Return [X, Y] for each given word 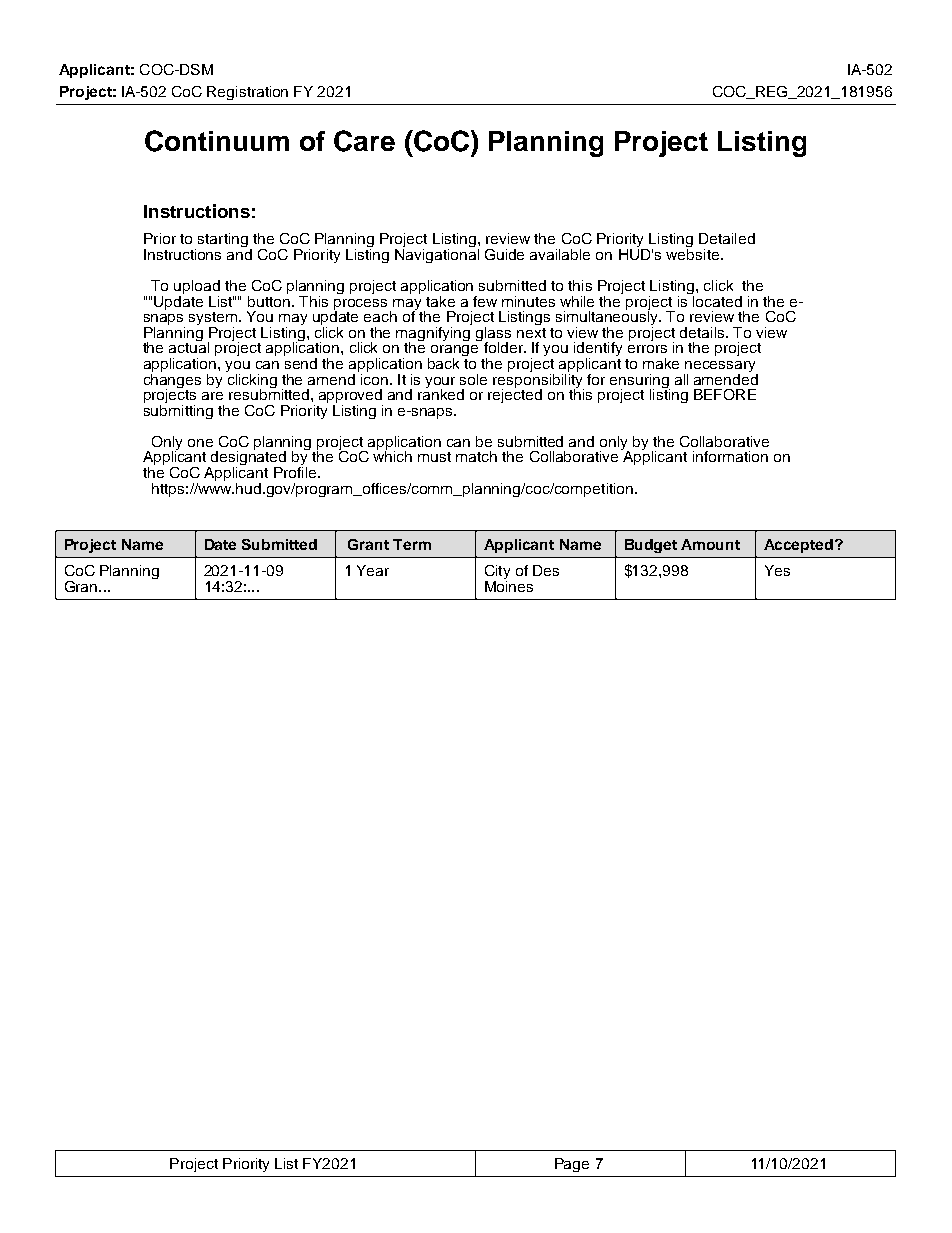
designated [247, 458]
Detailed [727, 238]
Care [364, 141]
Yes [777, 570]
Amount [710, 544]
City [497, 573]
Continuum [217, 141]
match [476, 456]
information [730, 456]
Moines [509, 585]
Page [572, 1165]
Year [373, 570]
